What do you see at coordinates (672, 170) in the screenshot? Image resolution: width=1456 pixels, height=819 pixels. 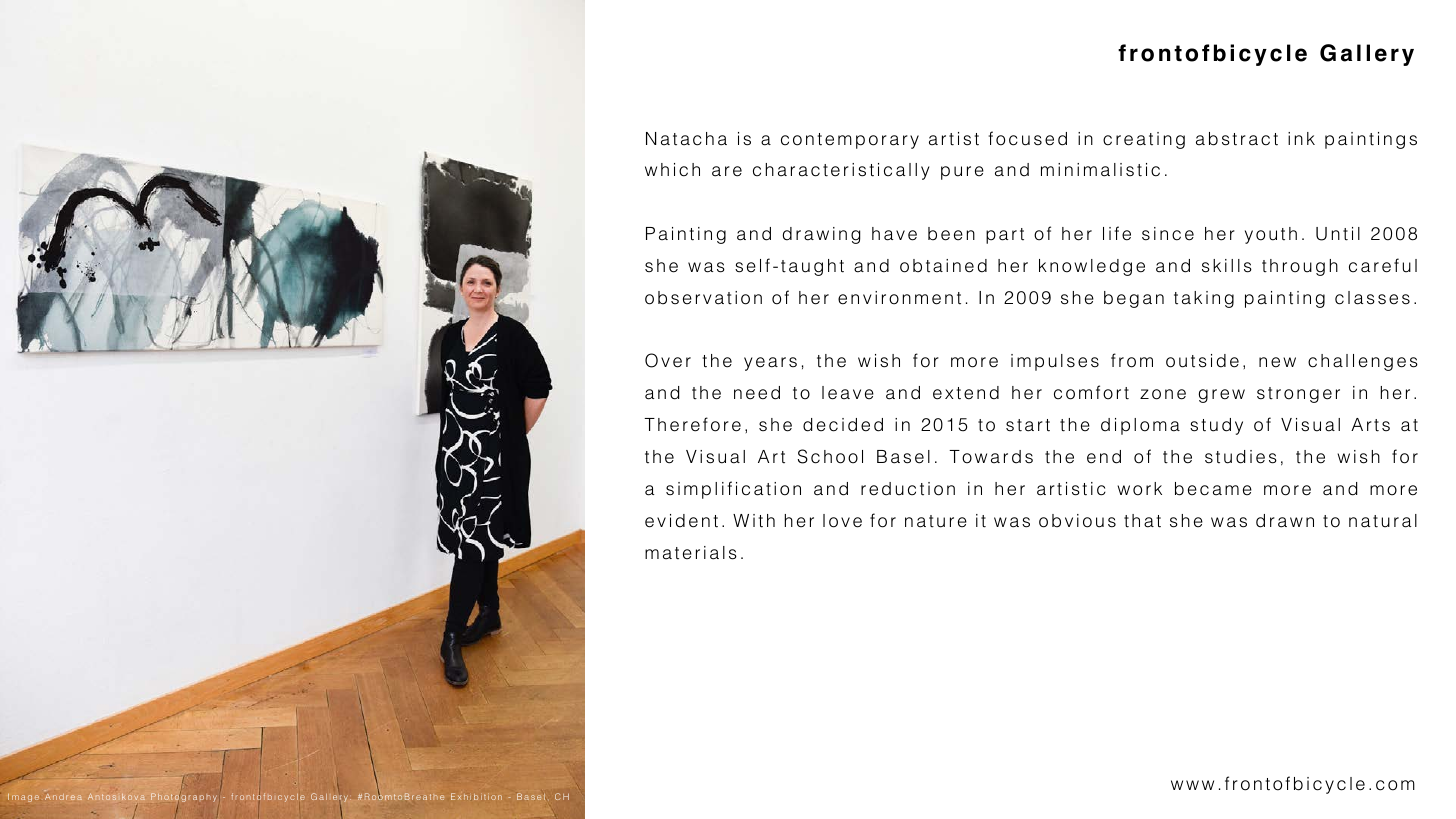 I see `which` at bounding box center [672, 170].
